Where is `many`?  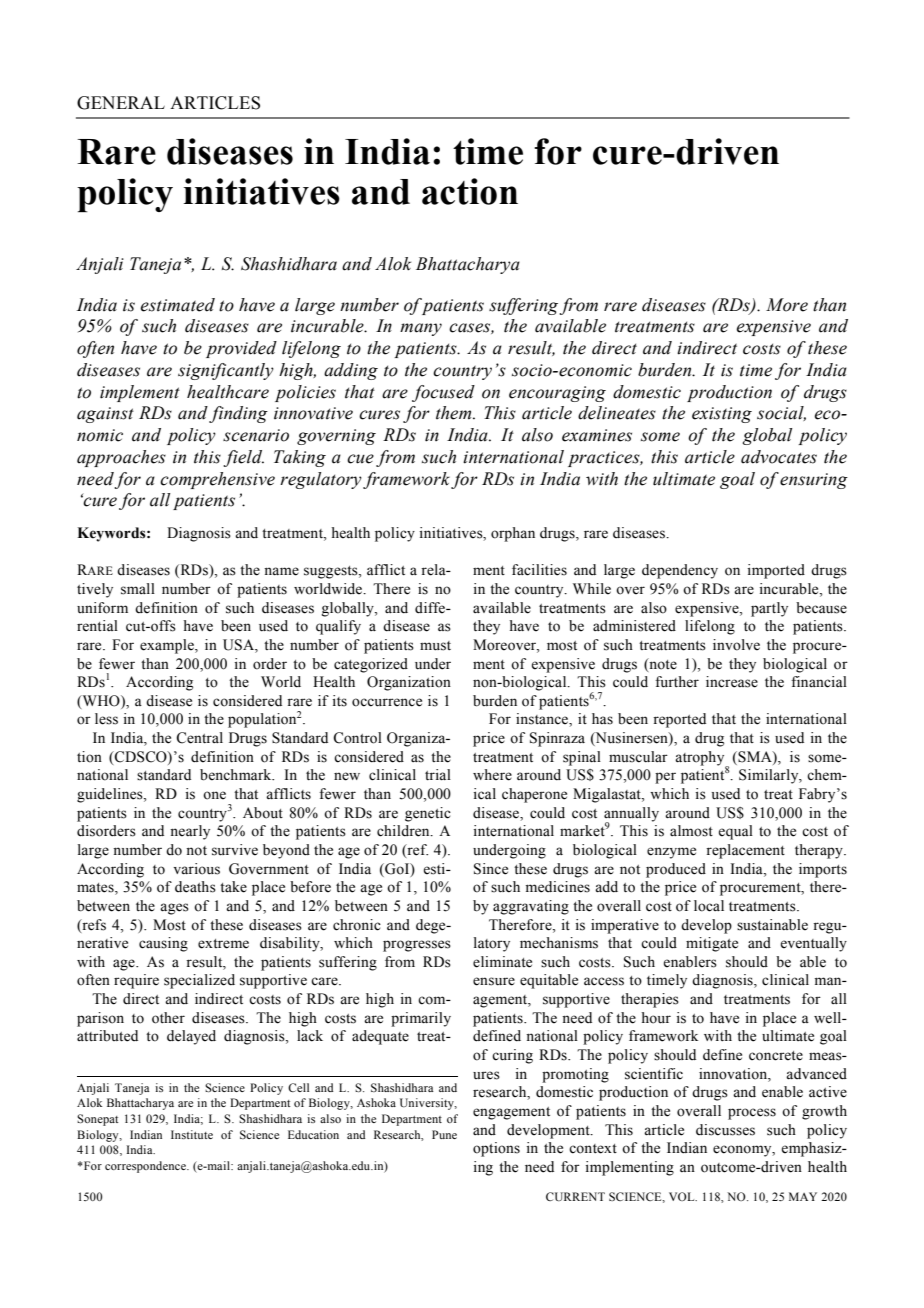 many is located at coordinates (421, 329).
